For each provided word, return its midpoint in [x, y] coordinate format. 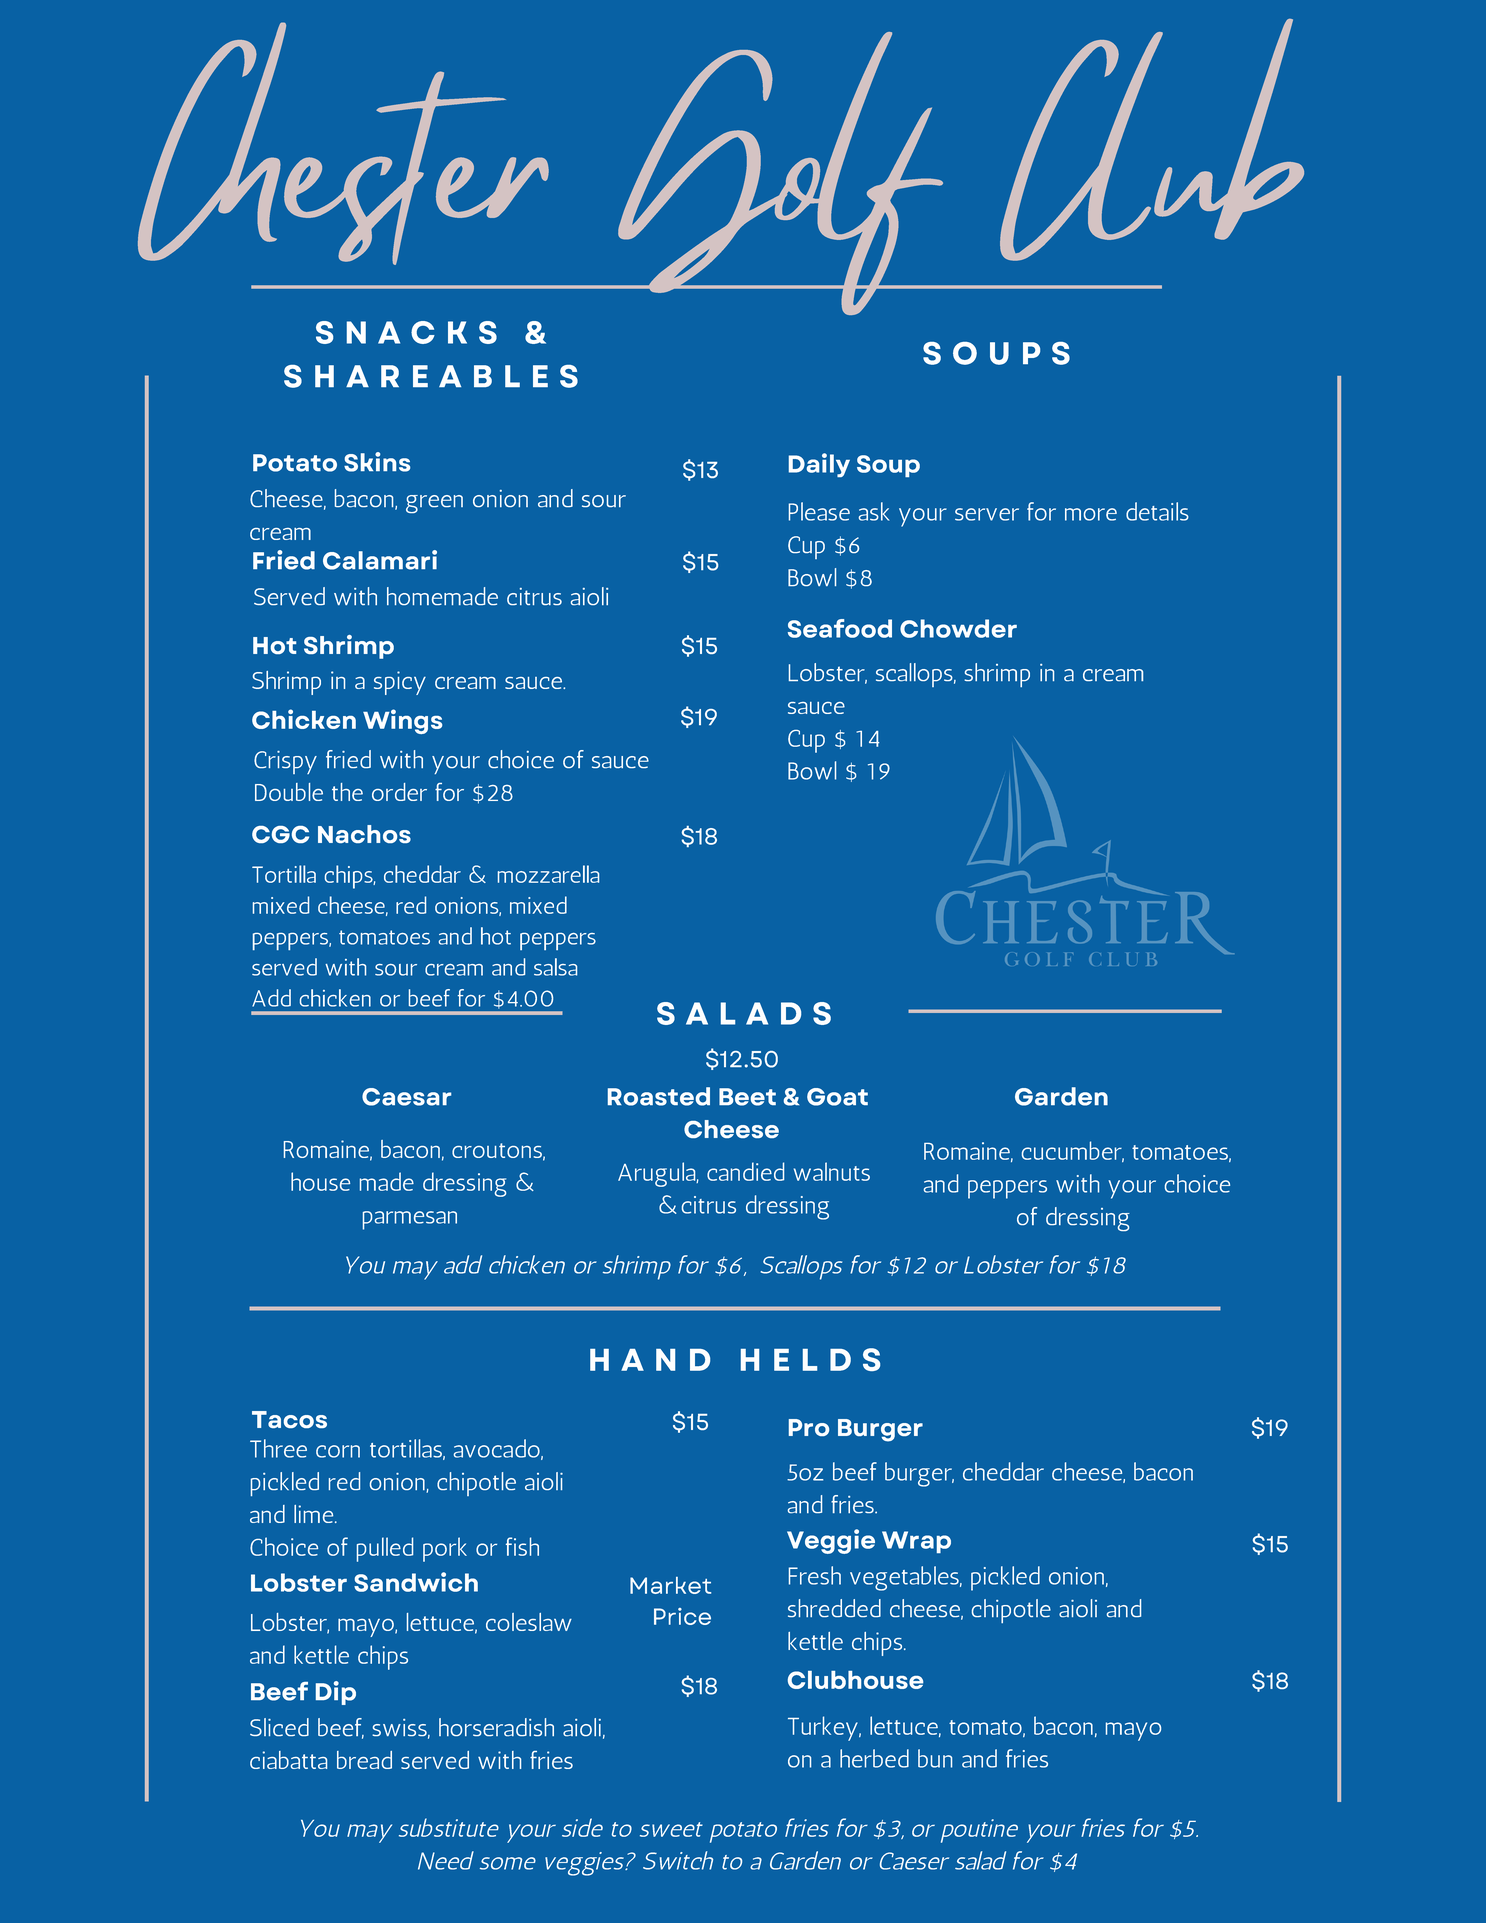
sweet [671, 1829]
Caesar [406, 1097]
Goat [837, 1097]
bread [364, 1760]
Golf [781, 173]
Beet [747, 1097]
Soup [888, 466]
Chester [343, 143]
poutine [979, 1831]
